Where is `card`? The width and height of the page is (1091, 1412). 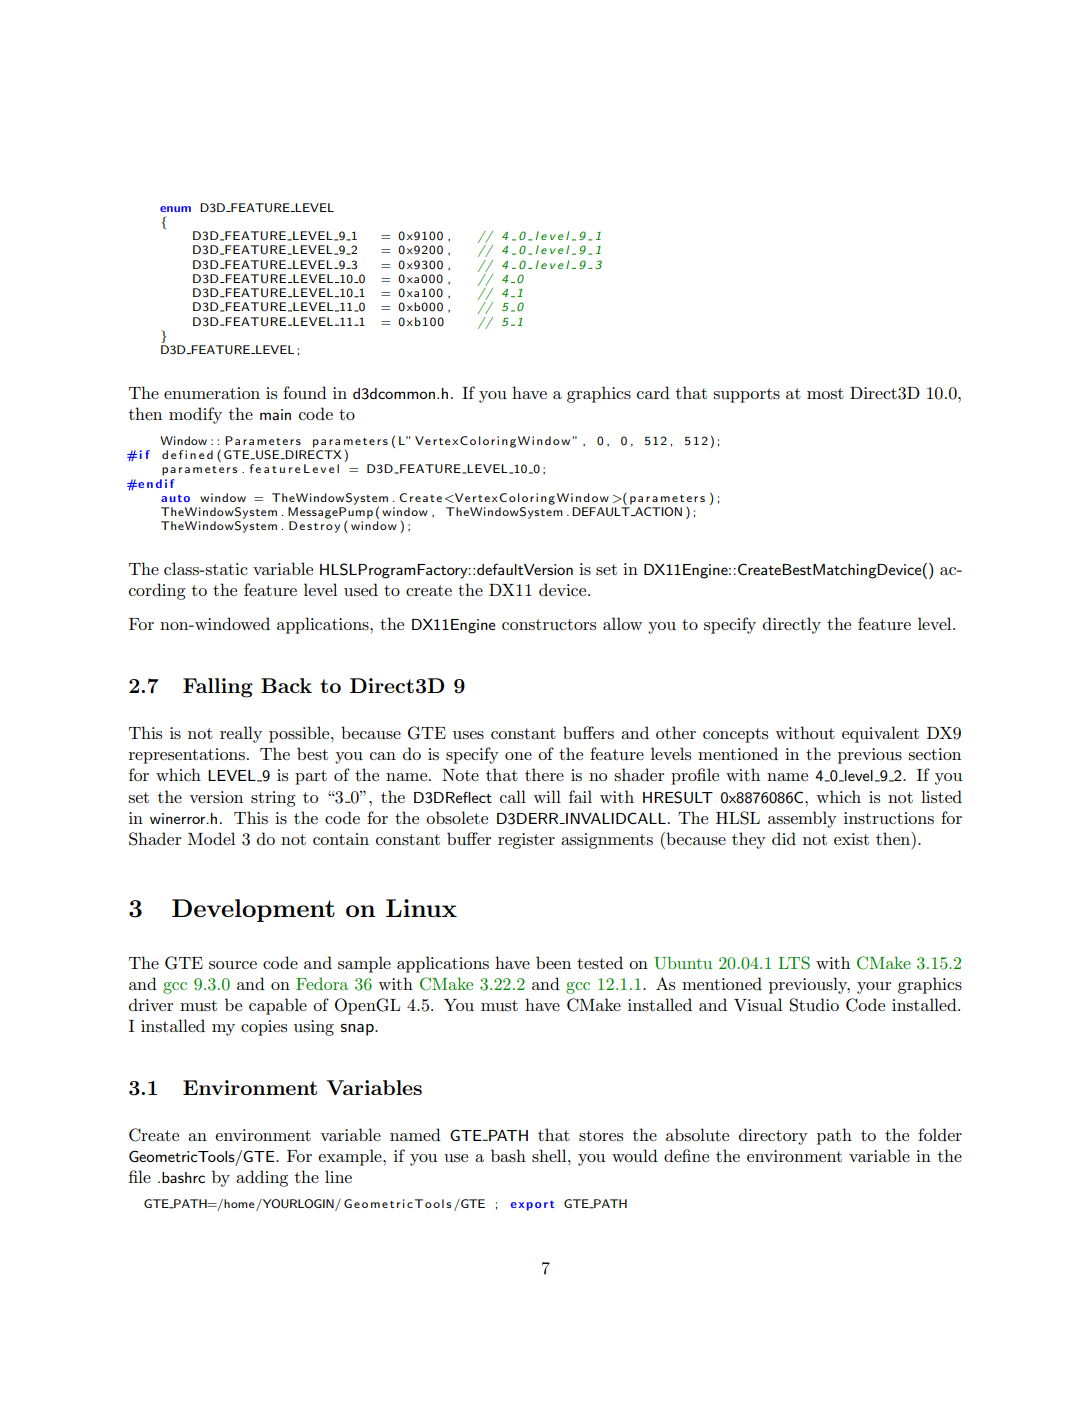
card is located at coordinates (653, 392).
